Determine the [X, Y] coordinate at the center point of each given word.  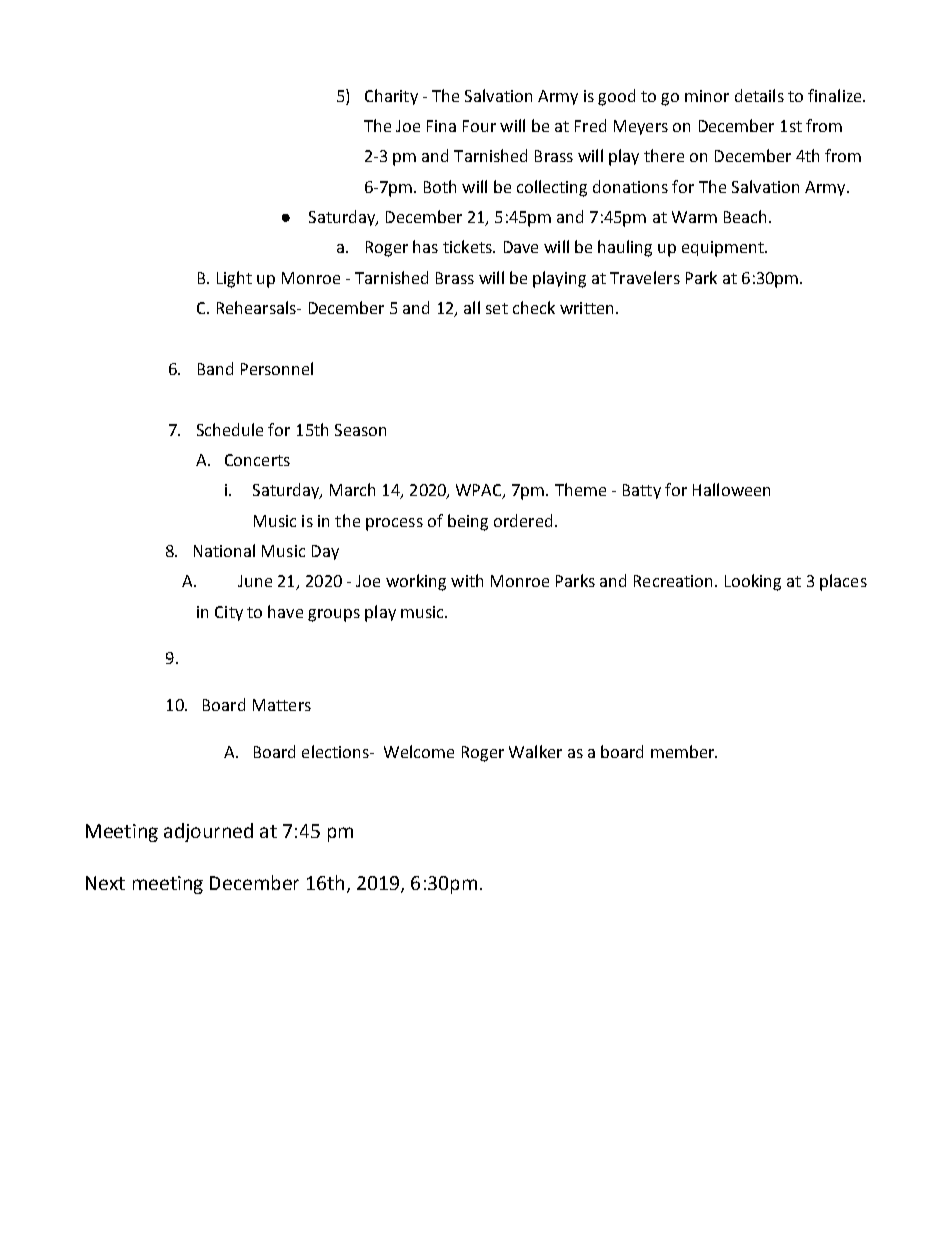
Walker [535, 751]
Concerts [257, 460]
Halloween [731, 489]
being [468, 522]
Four [479, 126]
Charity [391, 97]
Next [105, 883]
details [759, 95]
